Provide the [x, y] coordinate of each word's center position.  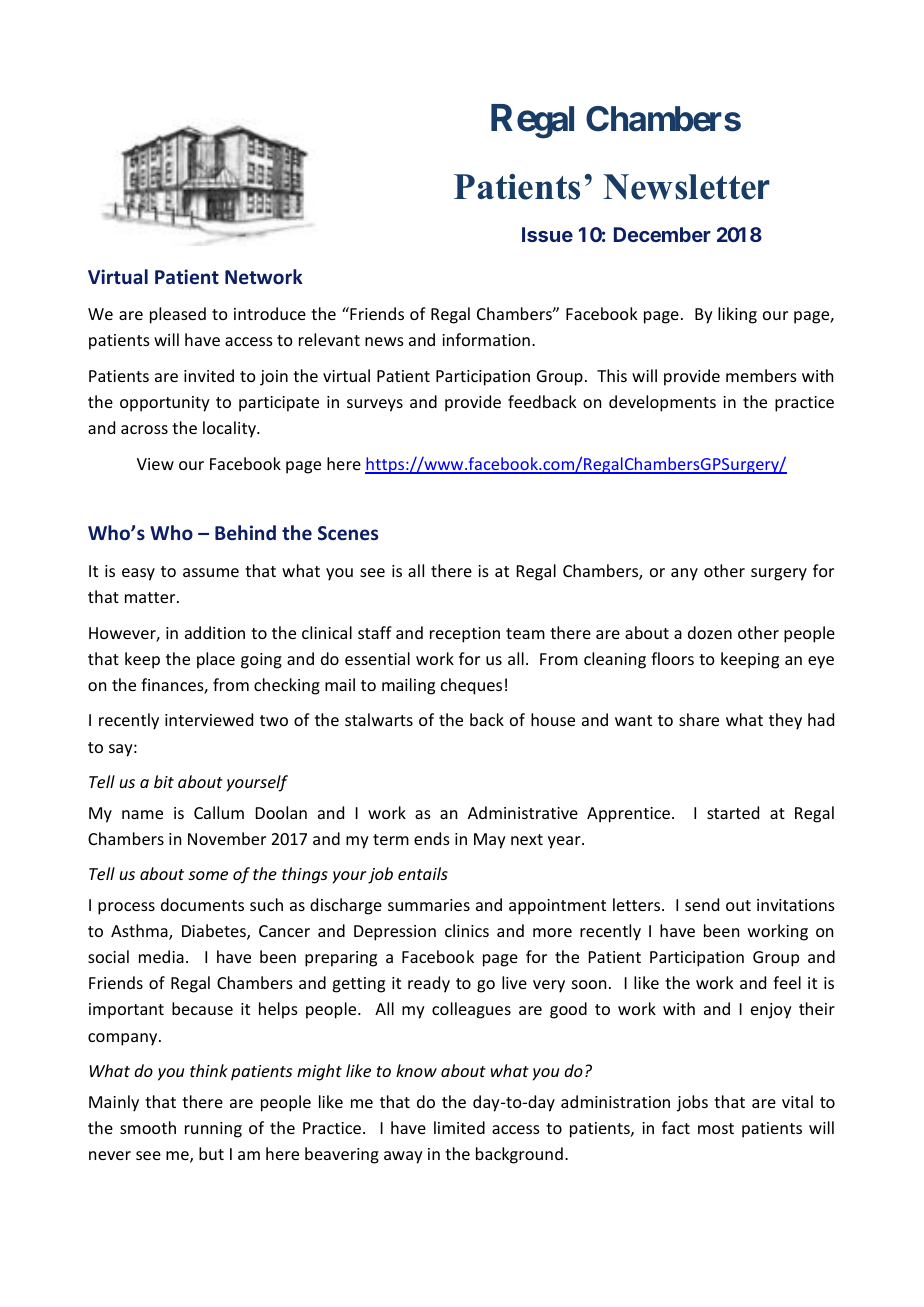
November [227, 838]
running [213, 1130]
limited [459, 1127]
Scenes [348, 533]
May [490, 841]
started [733, 812]
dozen [710, 632]
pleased [178, 315]
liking [737, 315]
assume [211, 572]
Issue [547, 234]
